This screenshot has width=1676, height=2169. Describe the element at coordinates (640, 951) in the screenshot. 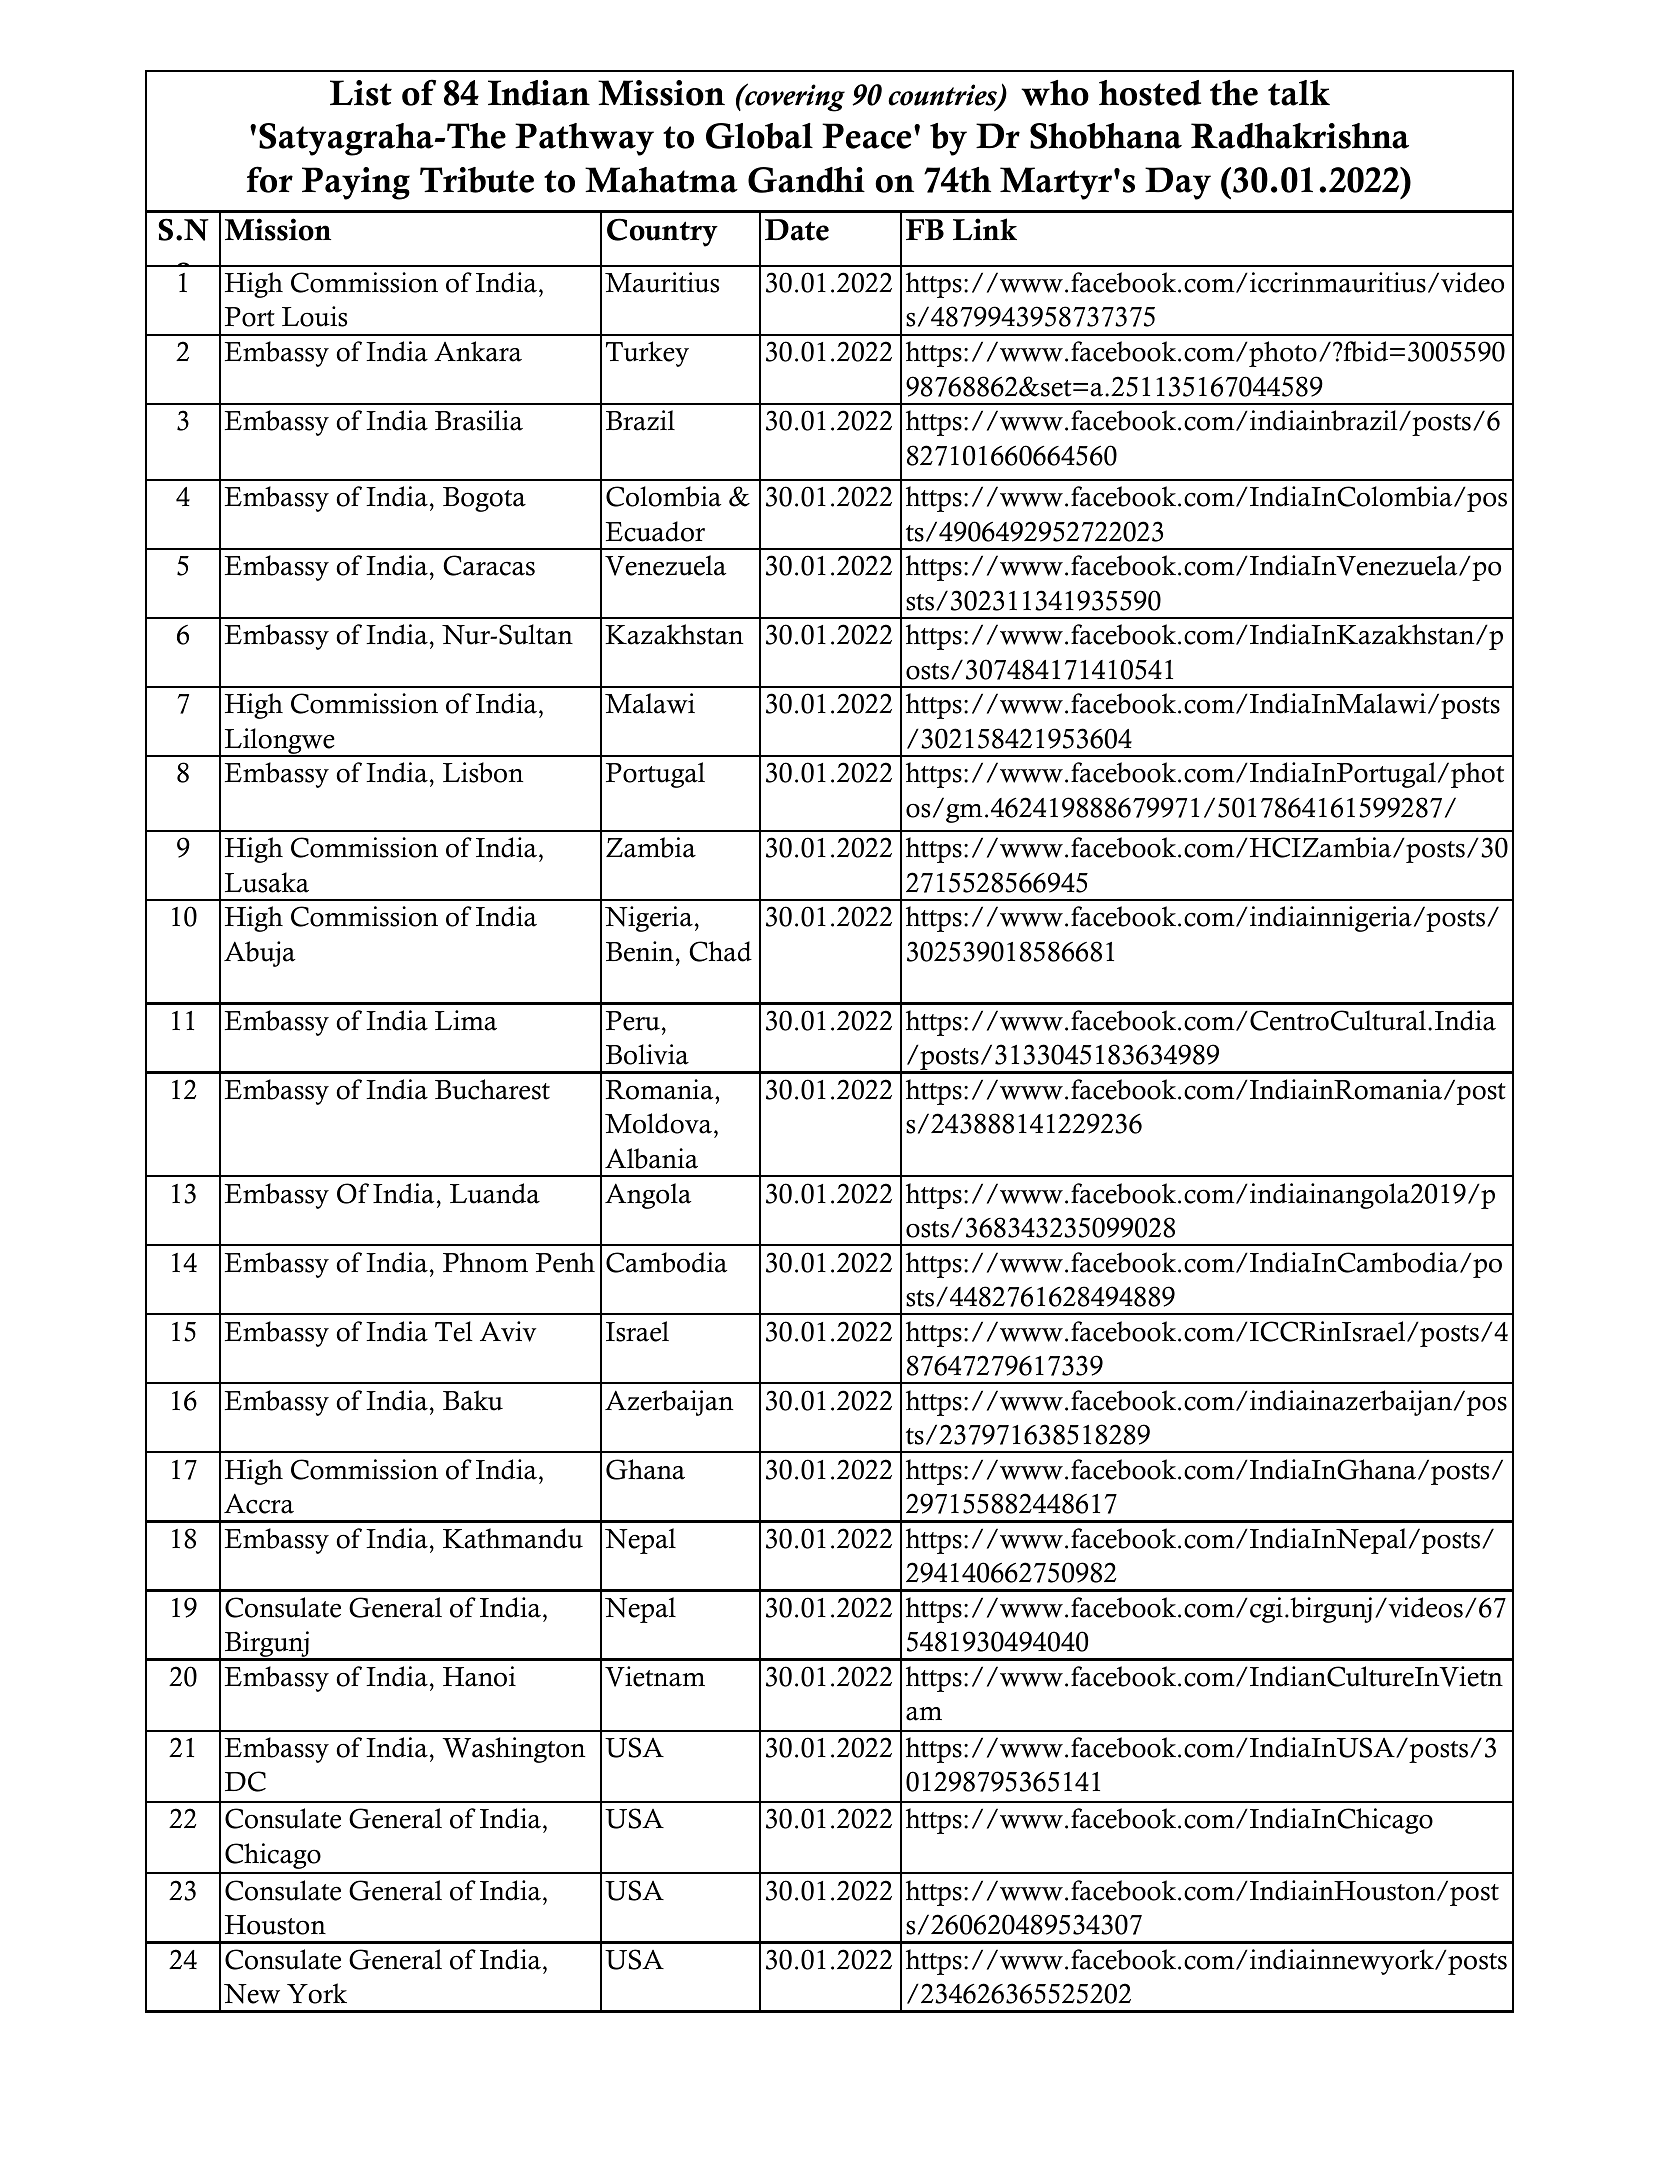

I see `Benin` at that location.
